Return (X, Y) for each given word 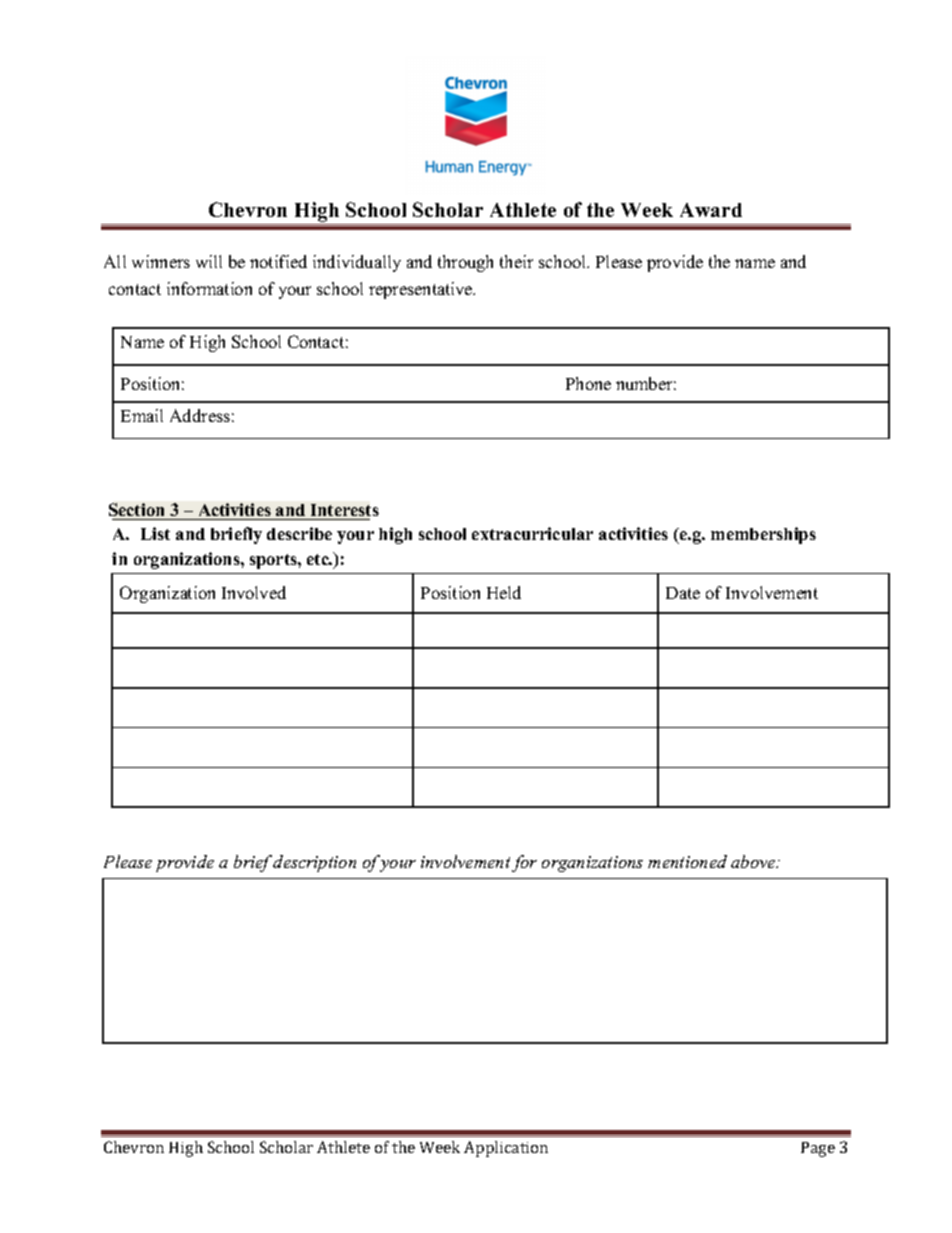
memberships (763, 535)
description (314, 863)
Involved (254, 592)
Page (818, 1149)
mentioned (687, 861)
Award (711, 210)
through (465, 263)
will (209, 261)
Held (504, 592)
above (754, 861)
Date (683, 593)
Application (506, 1149)
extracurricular (532, 533)
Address (200, 415)
